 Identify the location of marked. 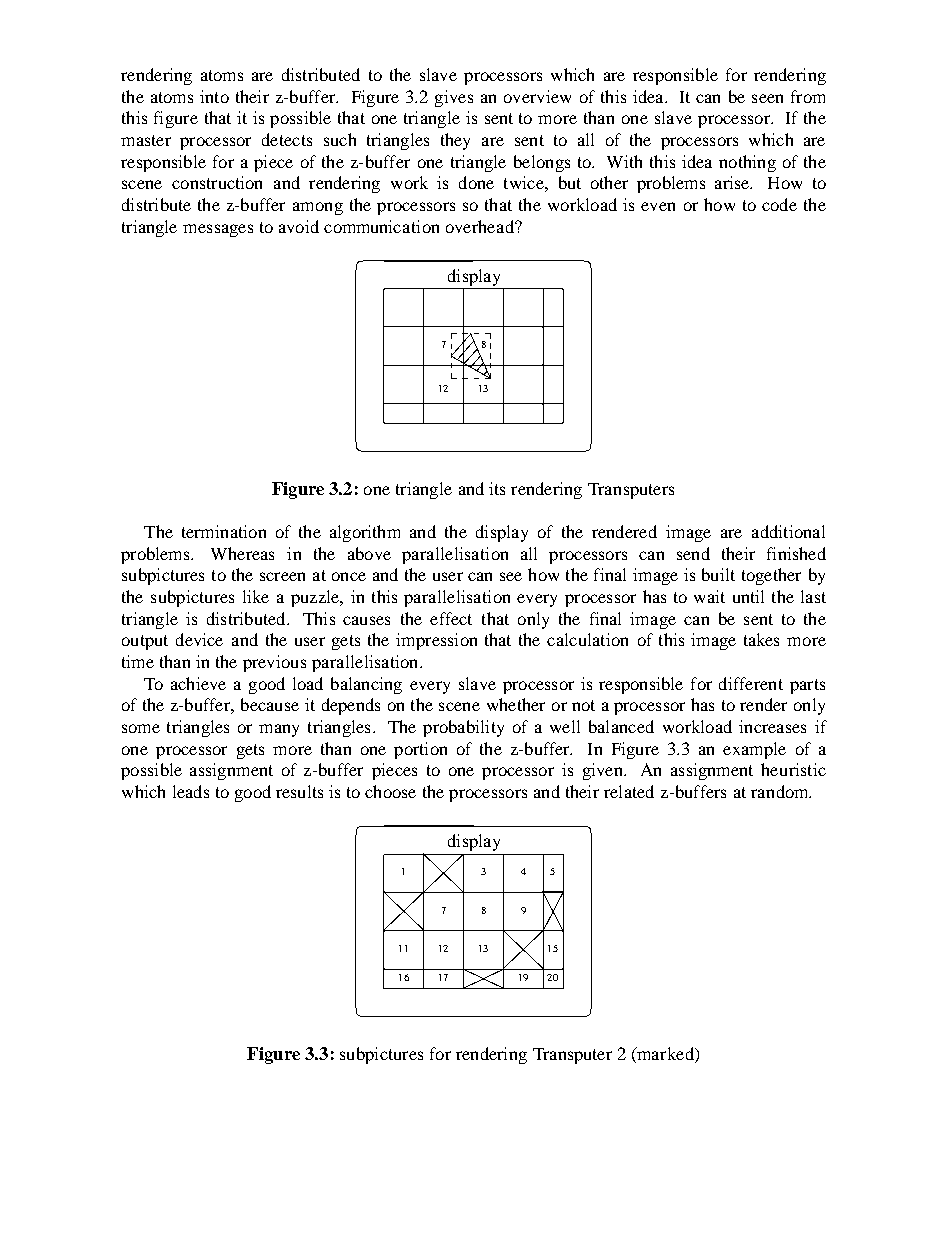
(665, 1055).
